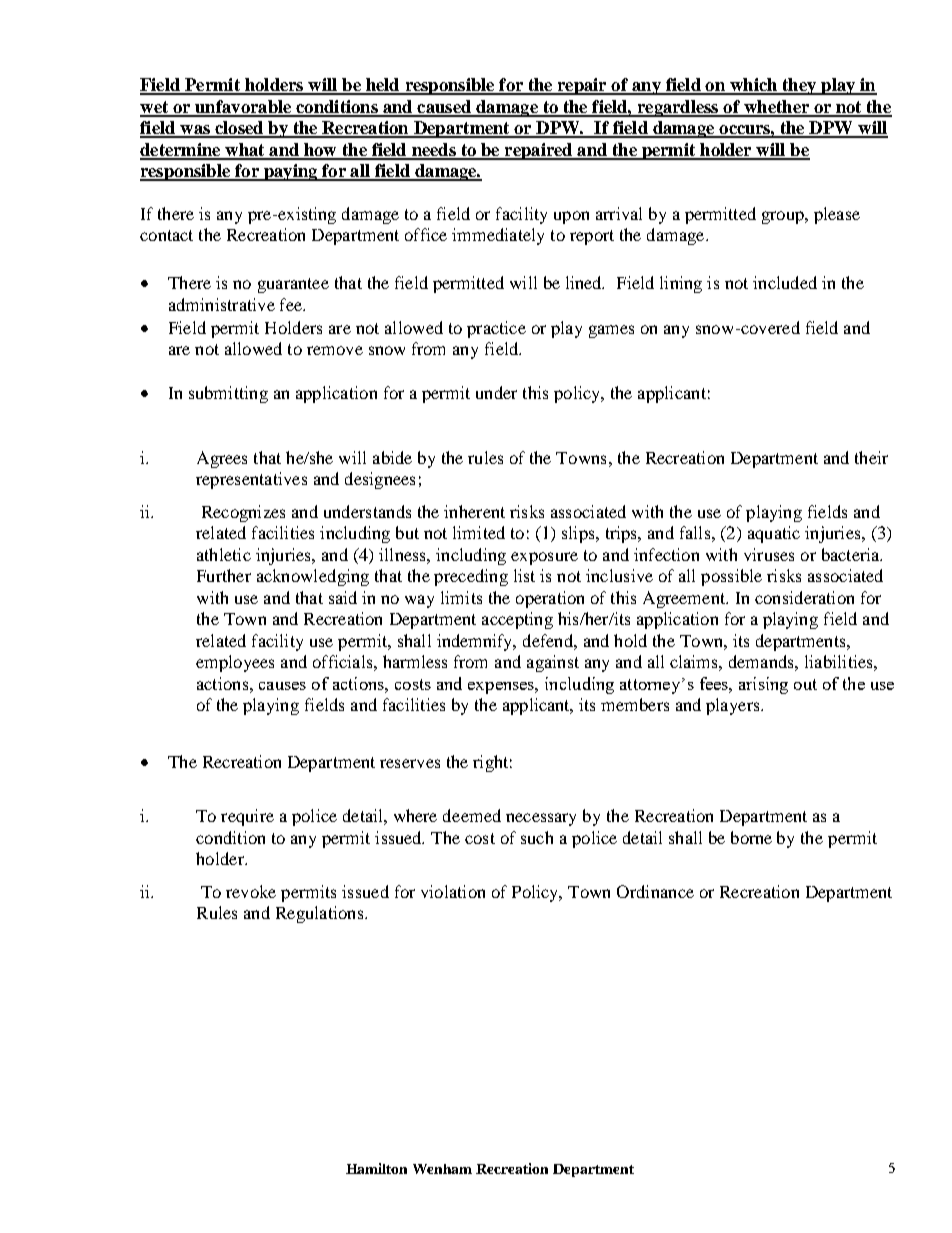 This page has height=1233, width=952. What do you see at coordinates (774, 534) in the page?
I see `aquatic` at bounding box center [774, 534].
